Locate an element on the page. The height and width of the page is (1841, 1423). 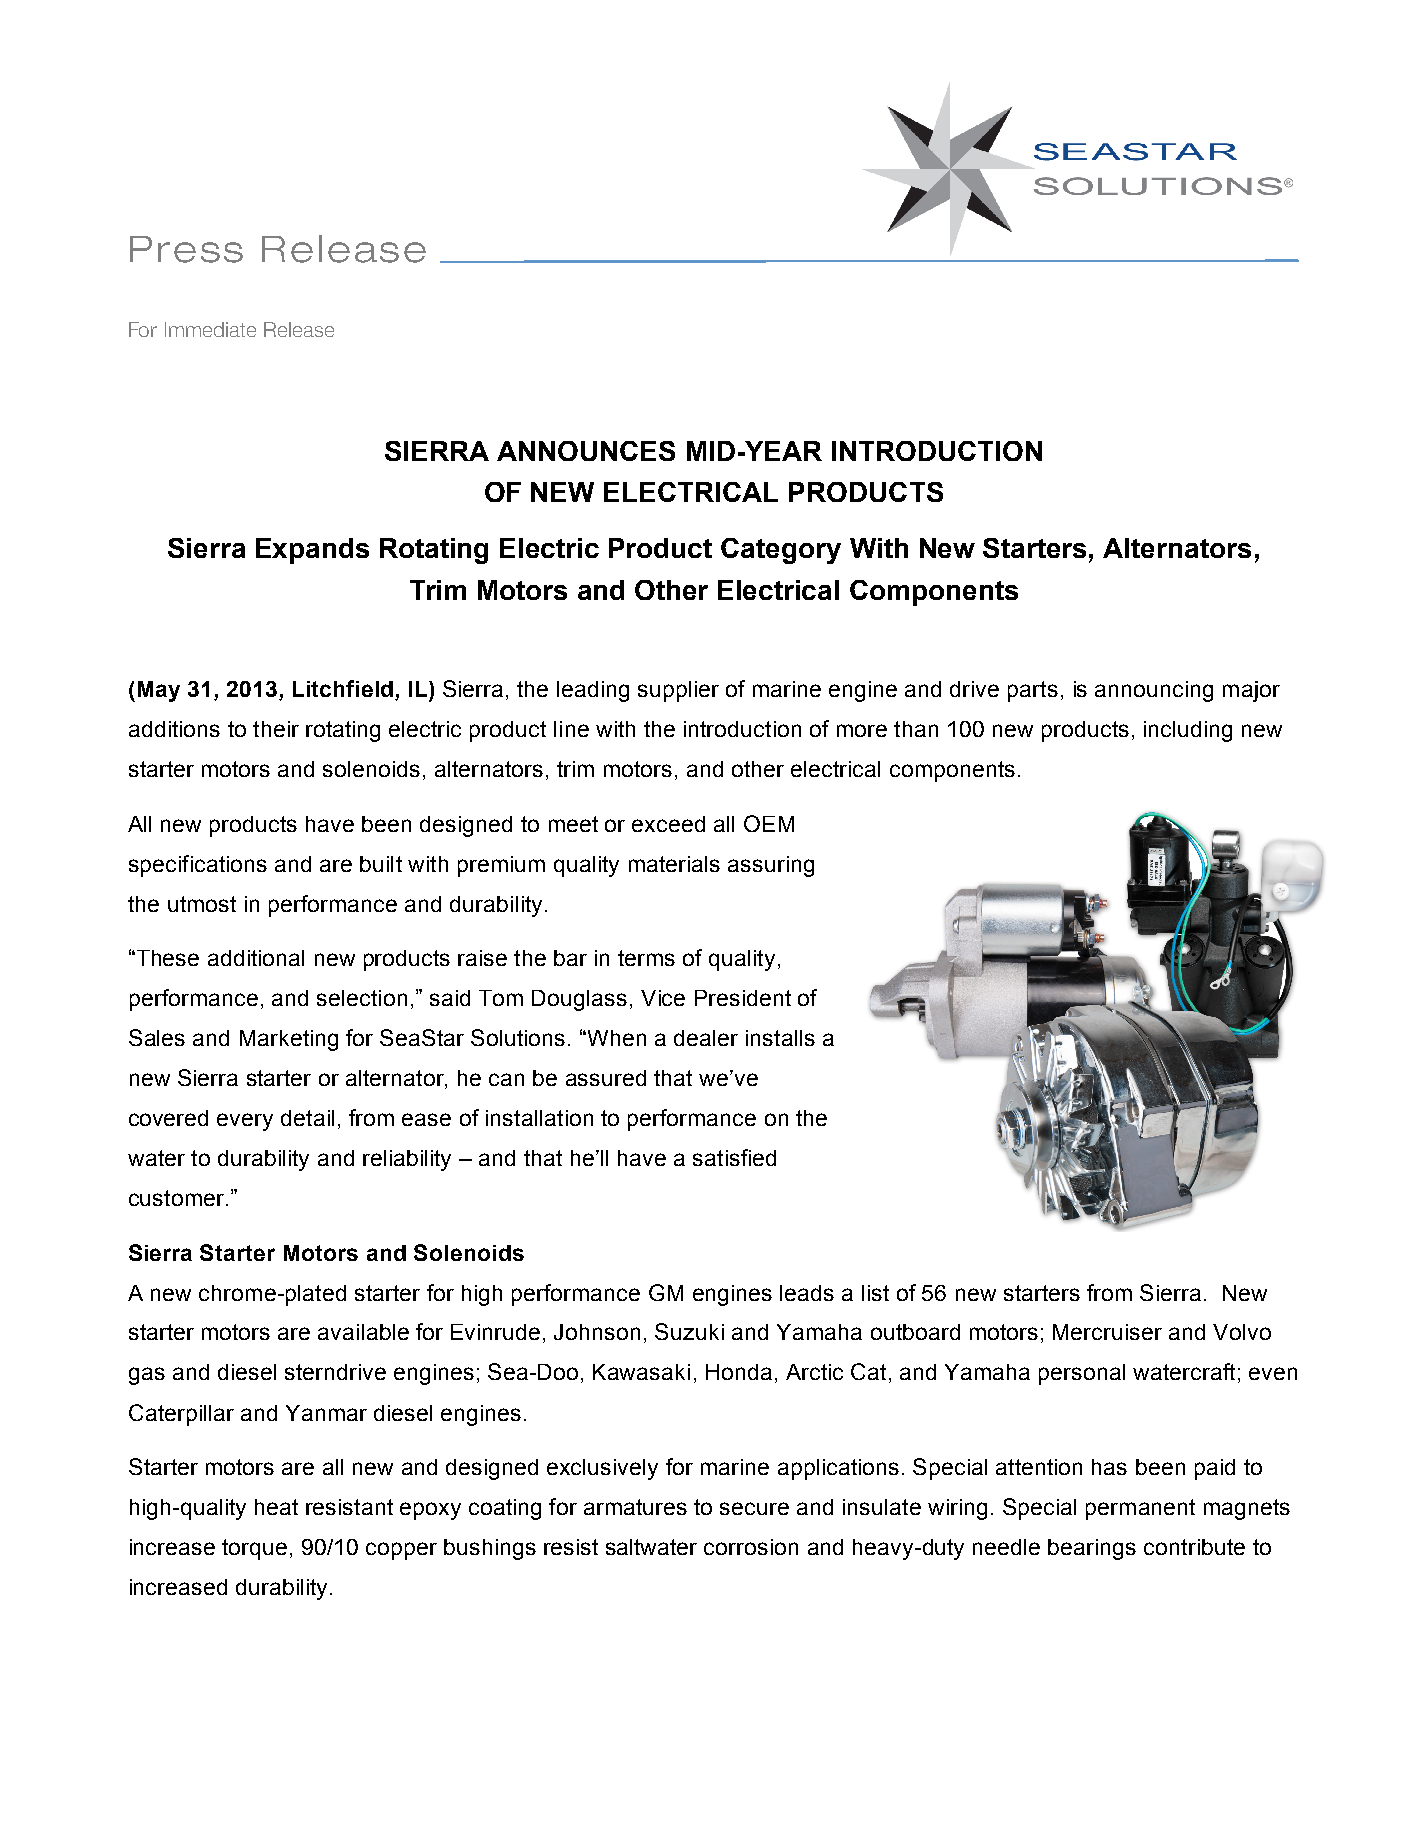
ANNOUNCES is located at coordinates (586, 451).
